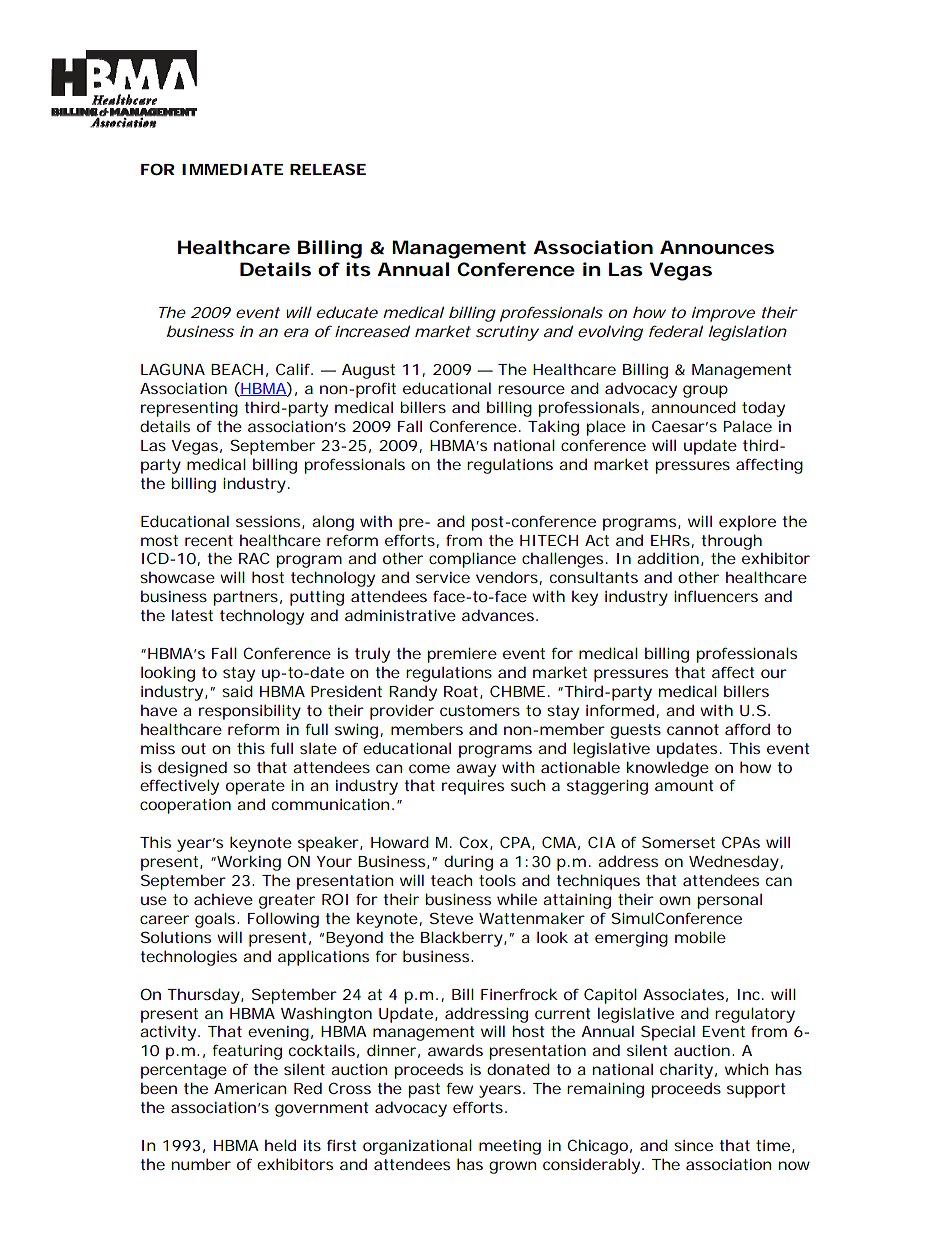  What do you see at coordinates (462, 655) in the screenshot?
I see `premiere` at bounding box center [462, 655].
